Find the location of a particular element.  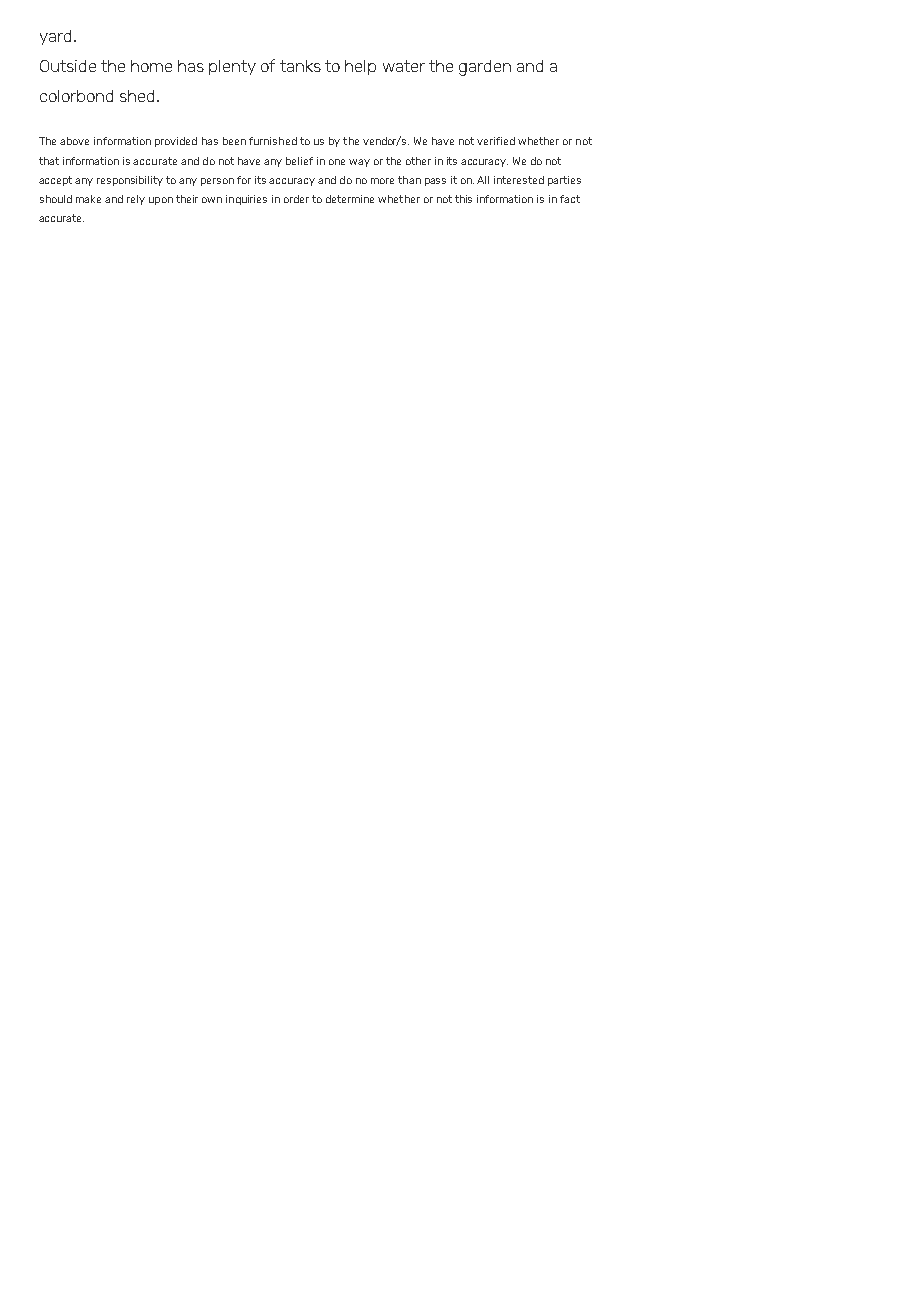

make is located at coordinates (88, 199).
